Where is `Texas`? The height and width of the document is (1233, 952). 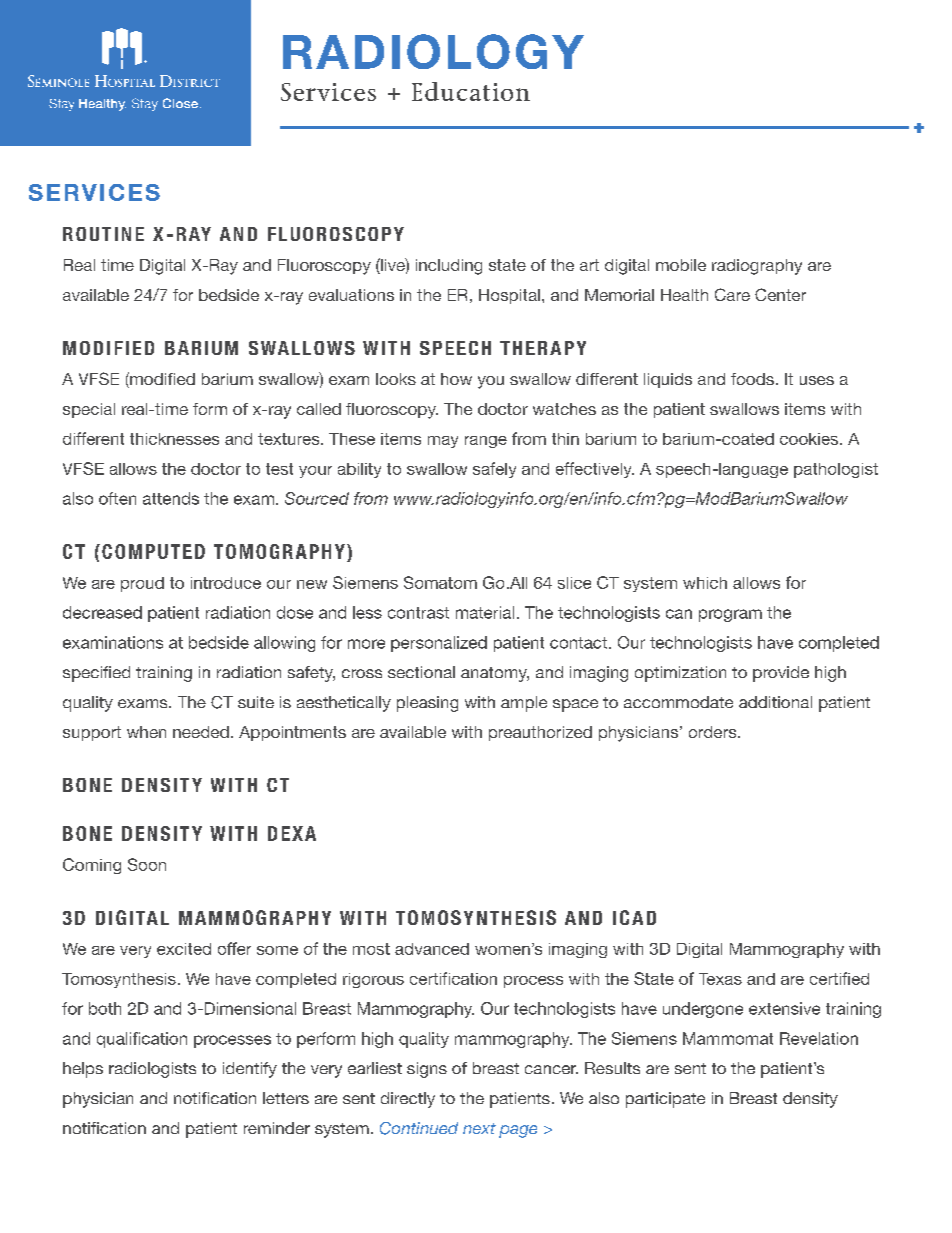
Texas is located at coordinates (720, 979).
